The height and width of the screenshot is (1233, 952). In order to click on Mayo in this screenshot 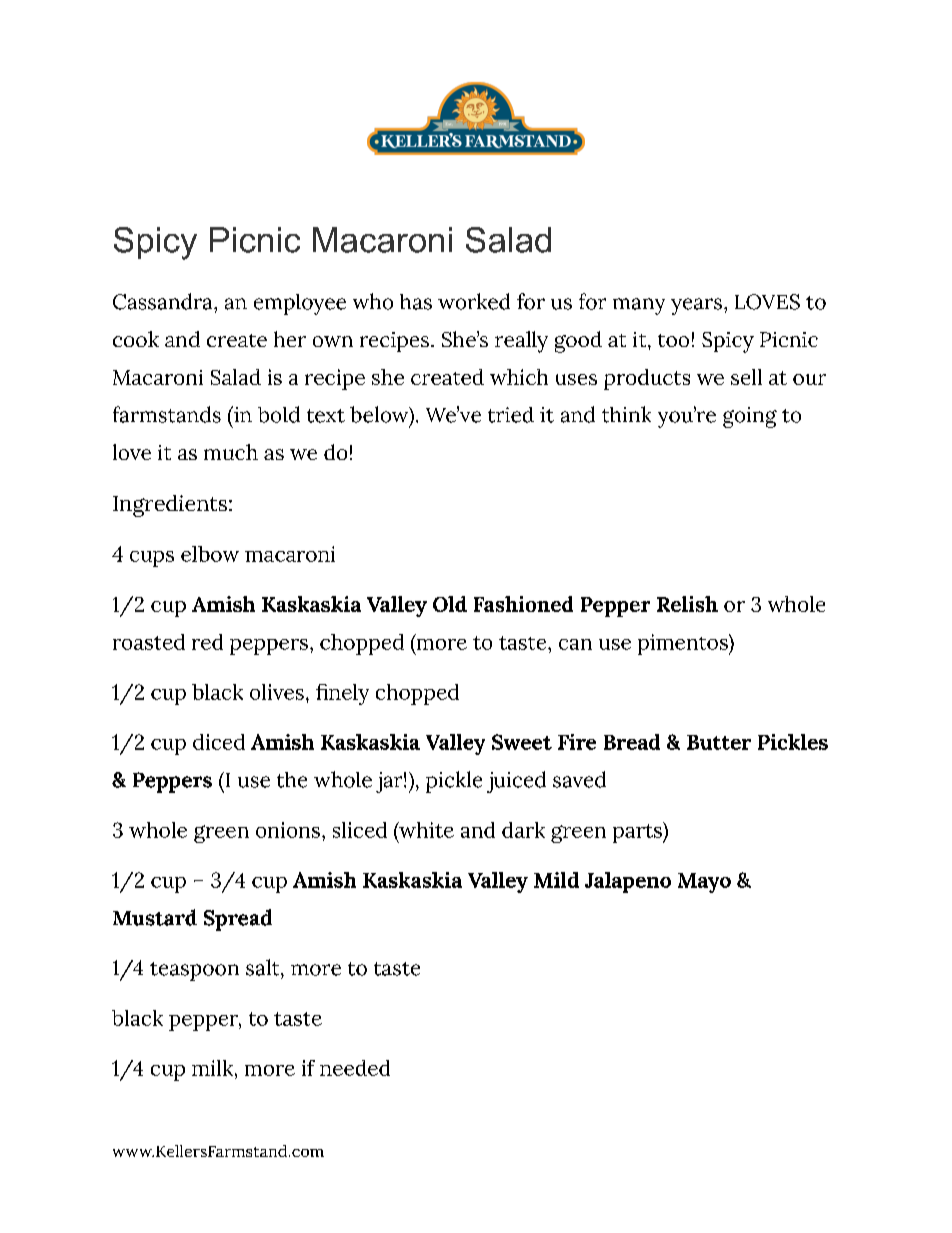, I will do `click(704, 883)`.
